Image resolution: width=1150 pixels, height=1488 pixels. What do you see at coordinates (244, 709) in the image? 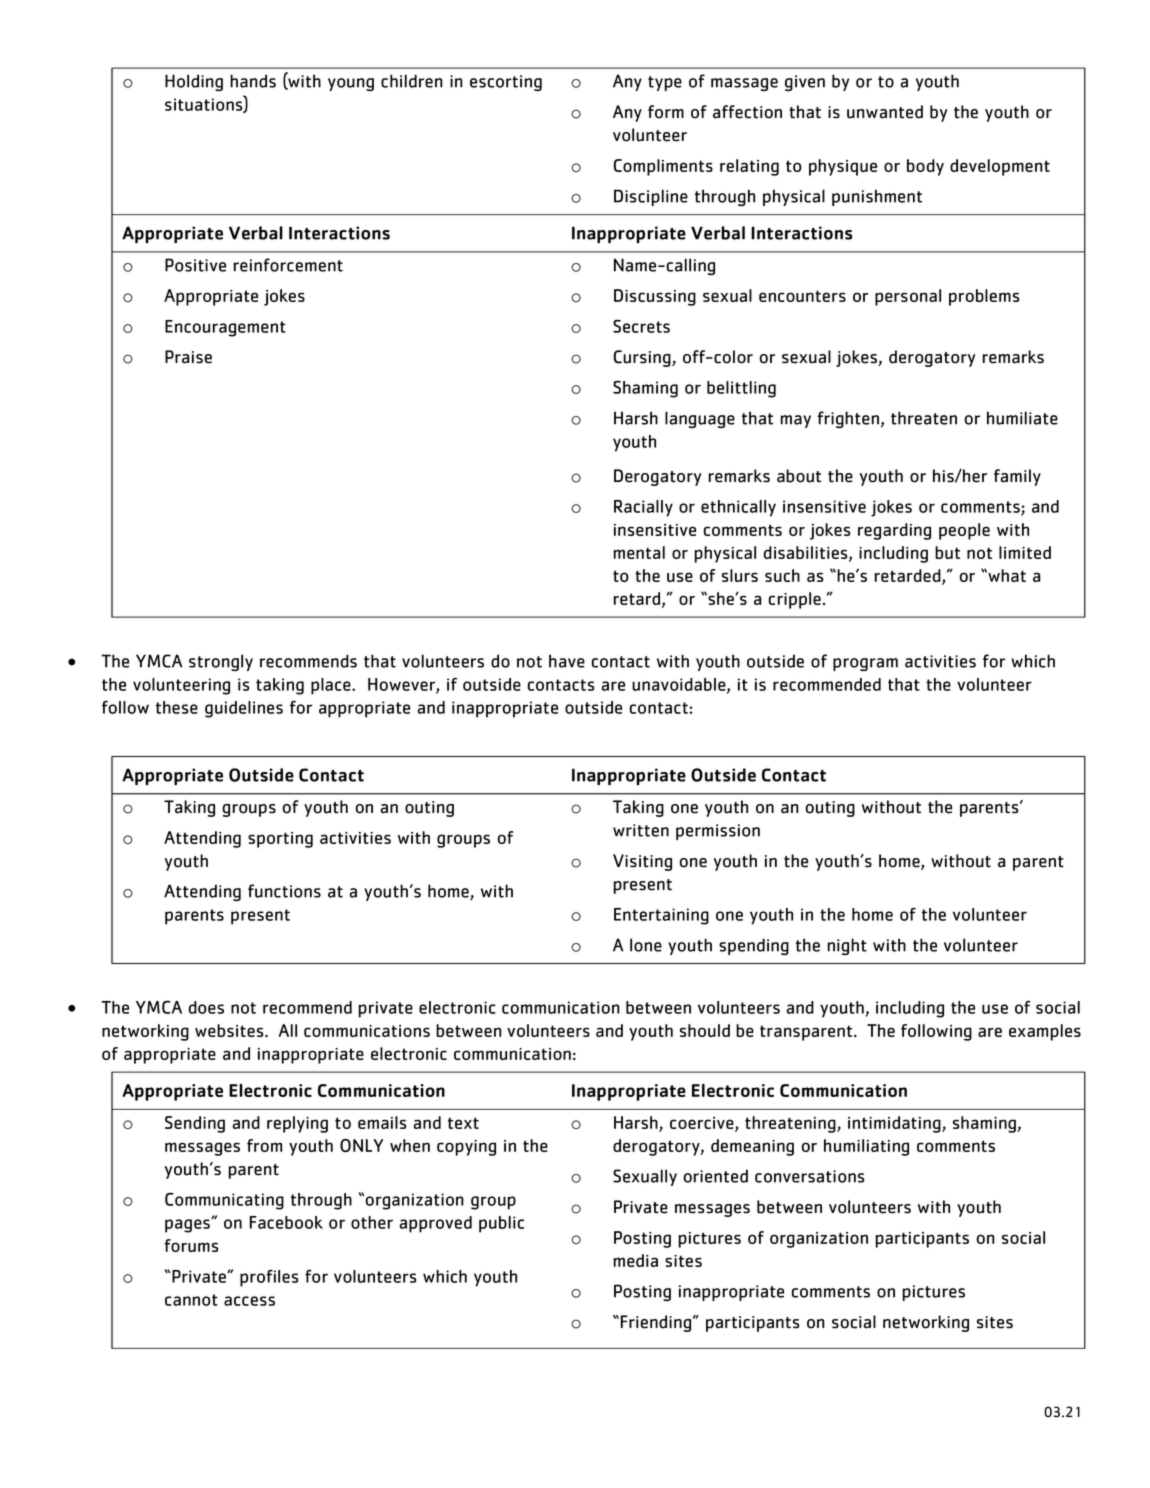
I see `guidelines` at bounding box center [244, 709].
